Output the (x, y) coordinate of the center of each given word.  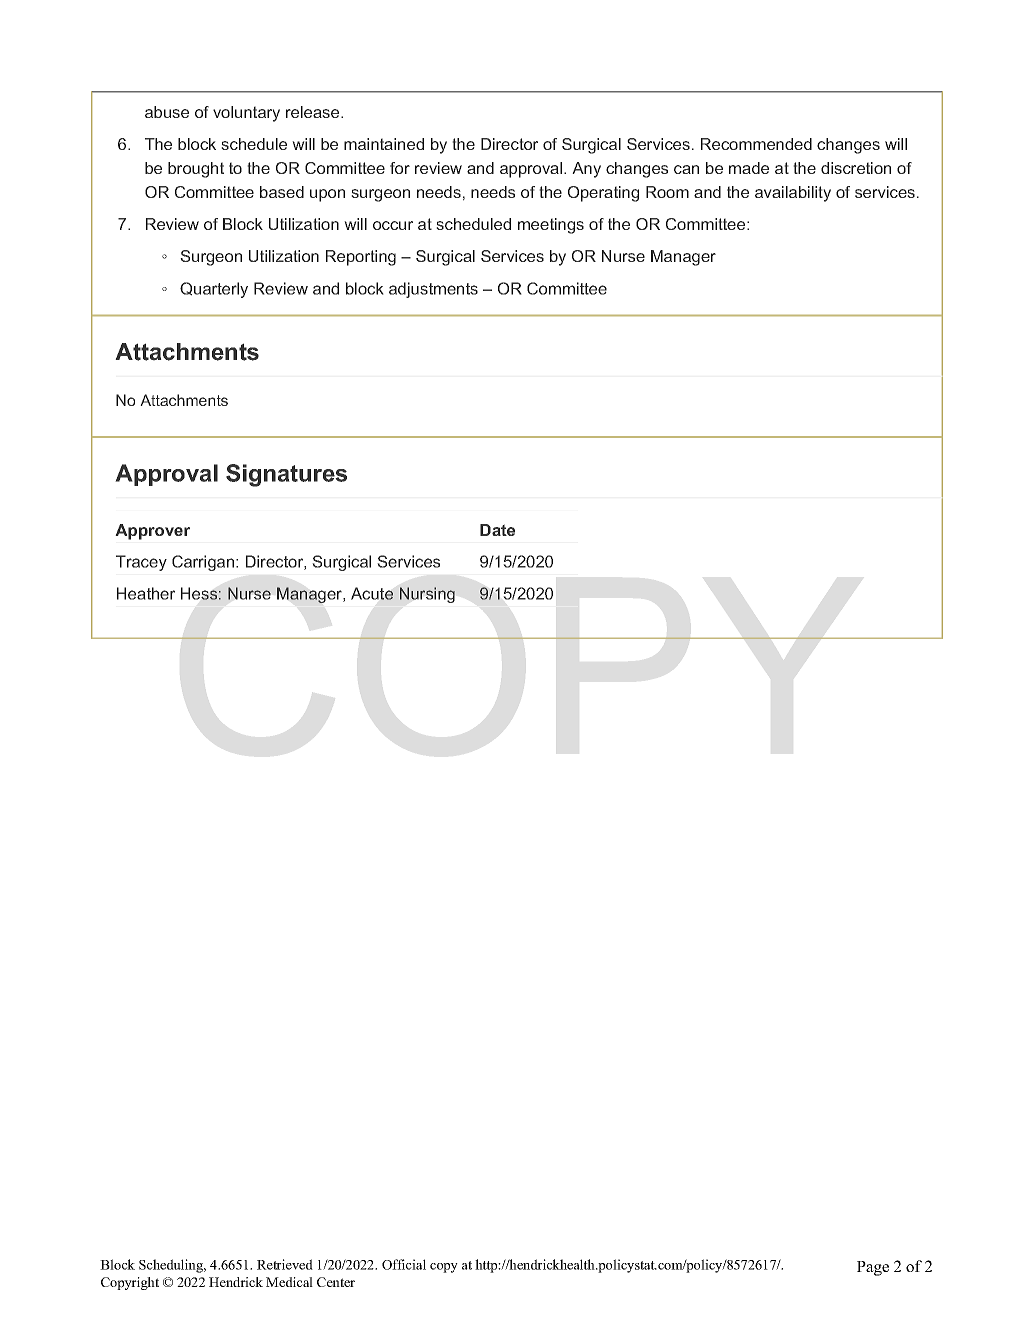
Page (873, 1268)
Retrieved (285, 1264)
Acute (372, 593)
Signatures (286, 475)
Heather (146, 593)
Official (404, 1264)
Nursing (427, 595)
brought (196, 170)
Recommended (756, 144)
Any (586, 170)
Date (497, 530)
